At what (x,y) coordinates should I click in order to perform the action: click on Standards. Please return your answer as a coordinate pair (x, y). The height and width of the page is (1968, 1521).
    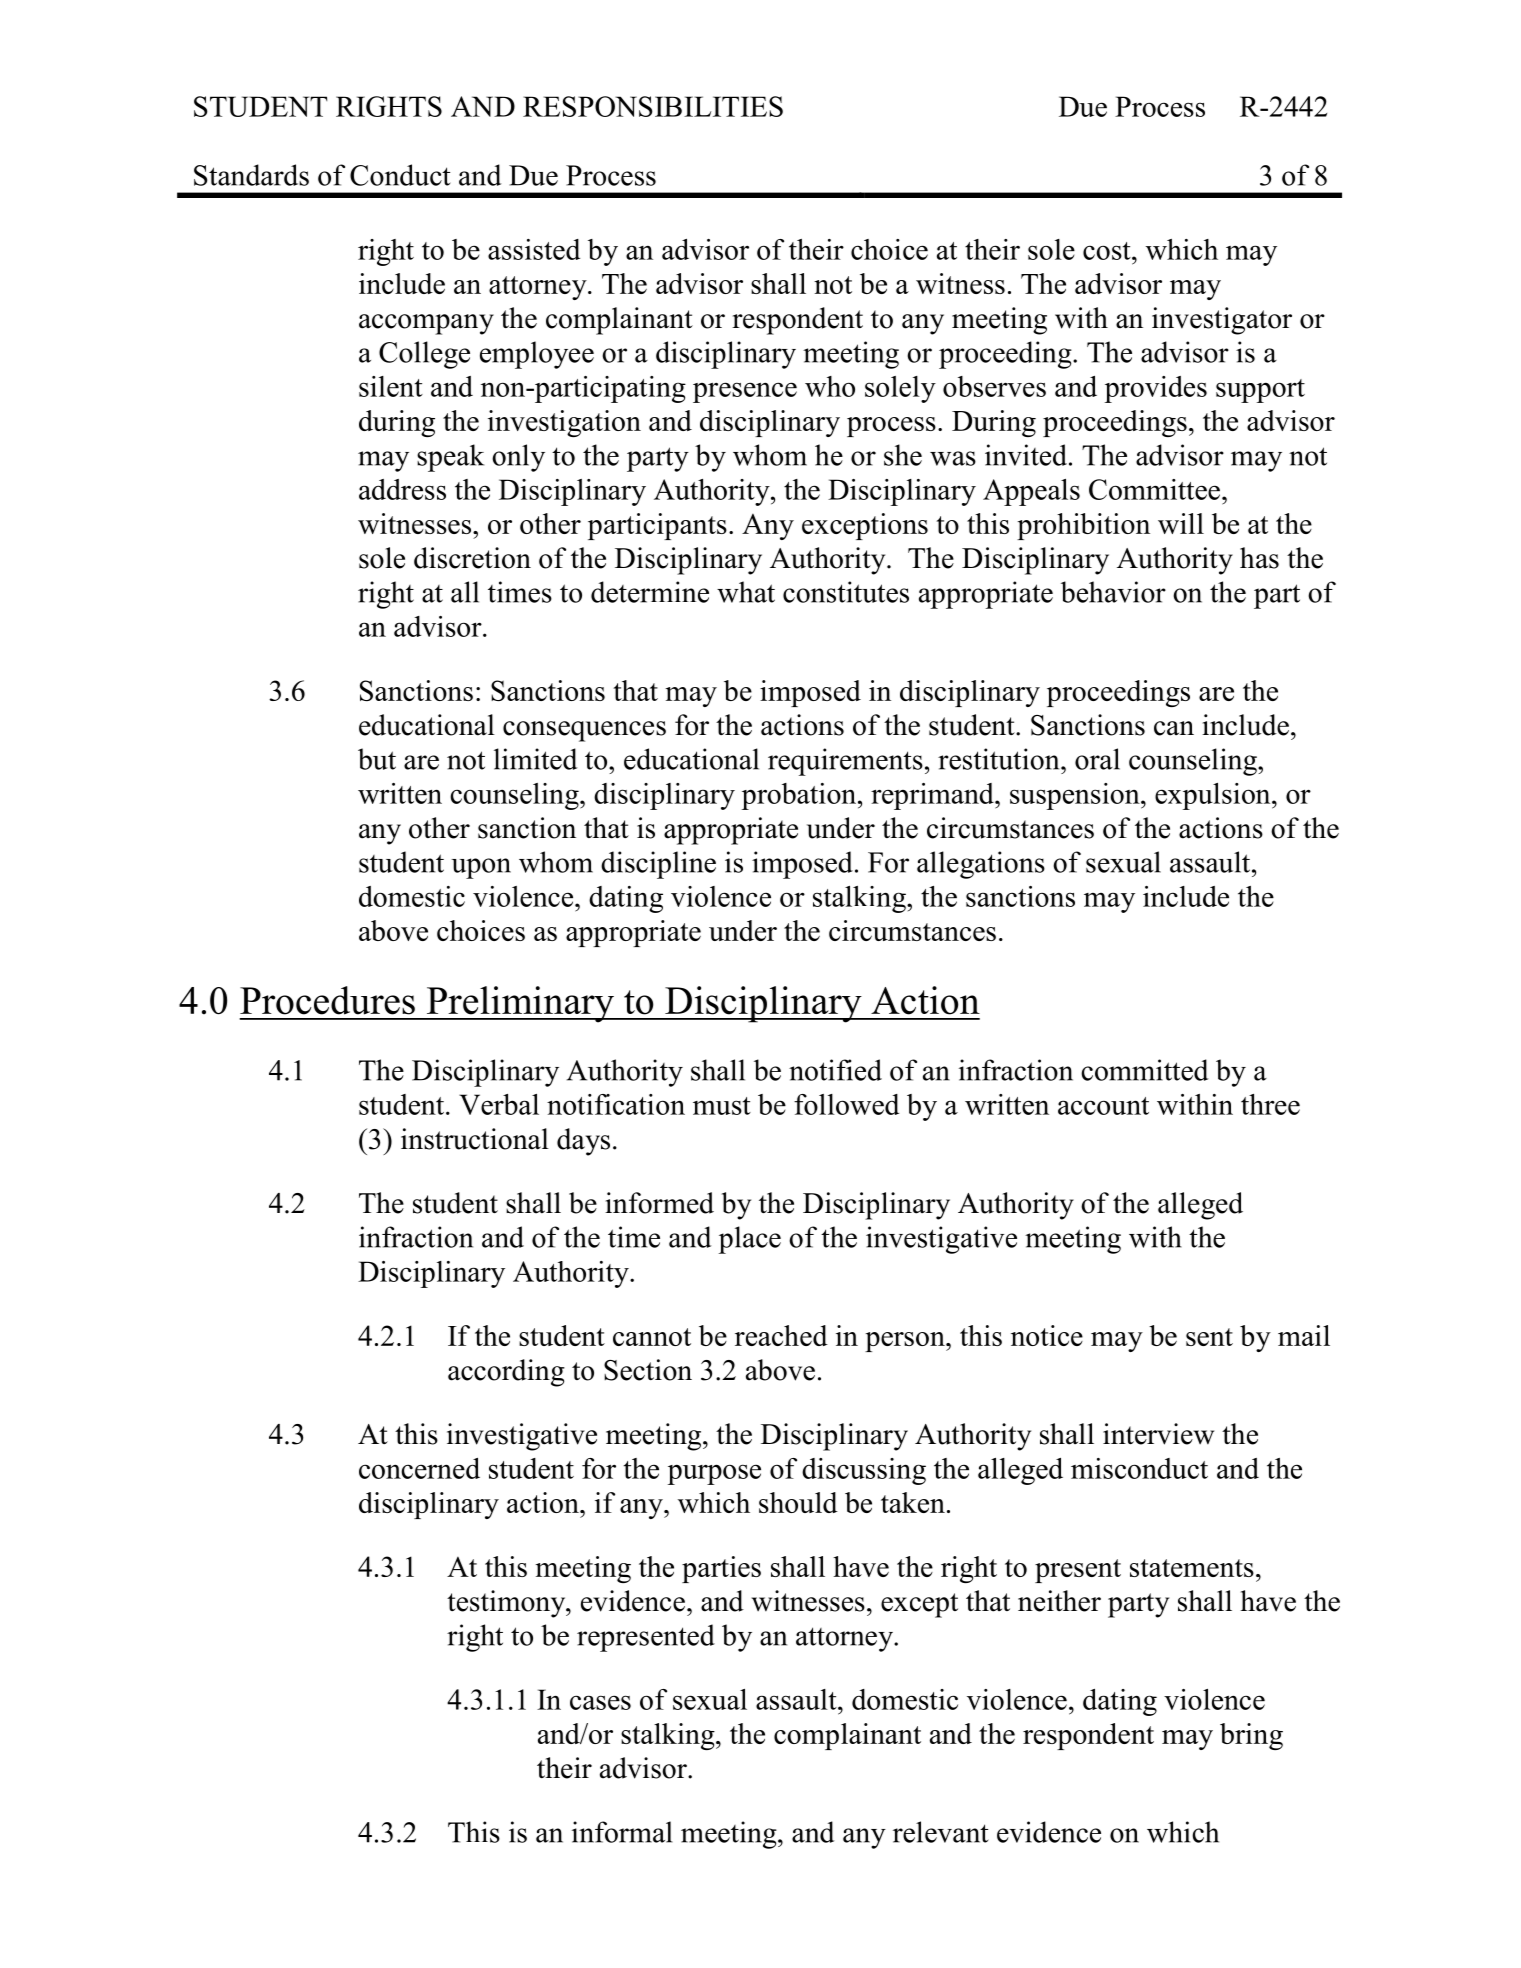
    Looking at the image, I should click on (251, 175).
